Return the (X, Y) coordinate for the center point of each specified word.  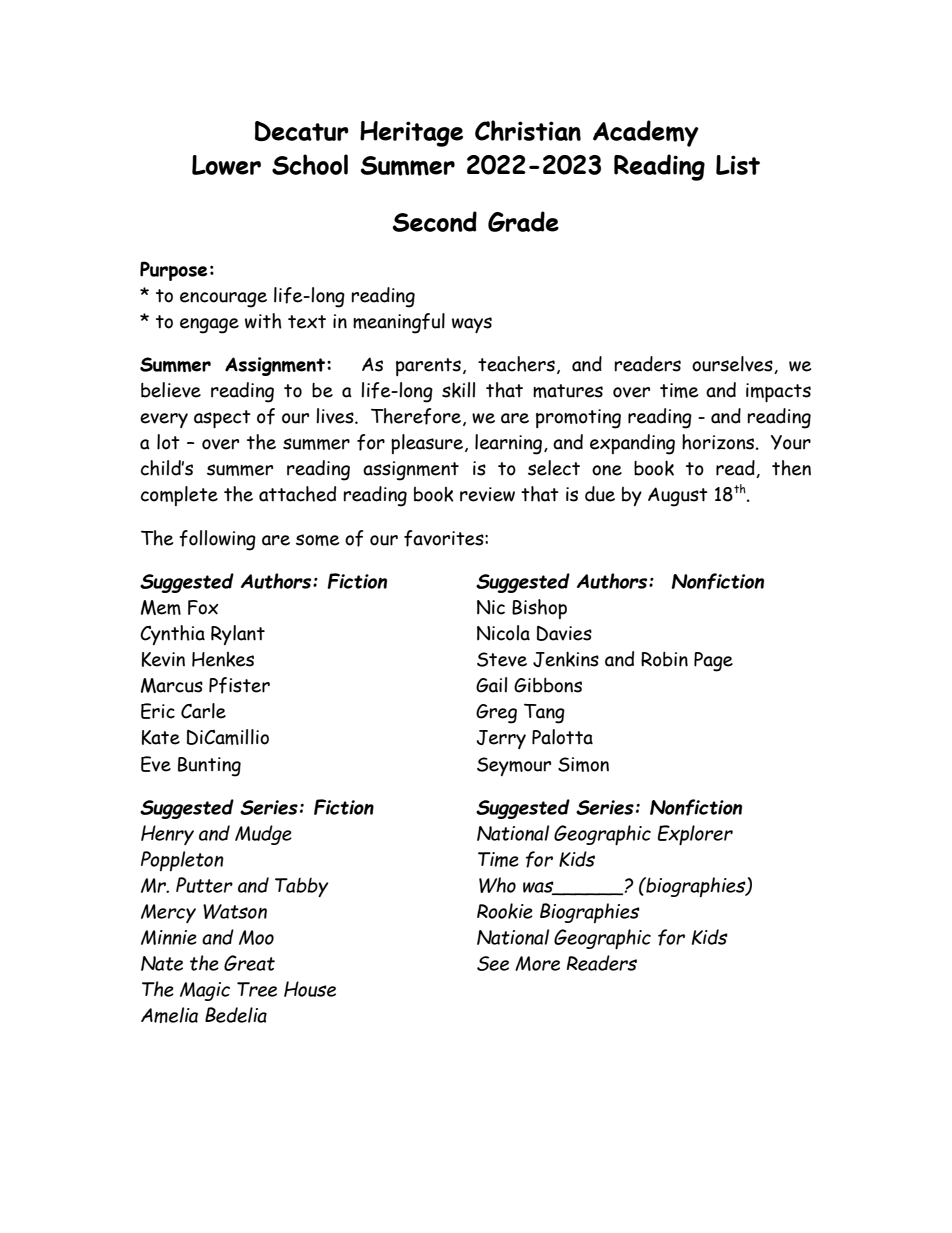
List (738, 165)
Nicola (503, 633)
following (217, 540)
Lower (226, 165)
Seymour (514, 766)
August (678, 497)
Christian (528, 130)
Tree (257, 989)
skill (458, 390)
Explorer (695, 835)
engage (209, 326)
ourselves (733, 365)
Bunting (209, 767)
